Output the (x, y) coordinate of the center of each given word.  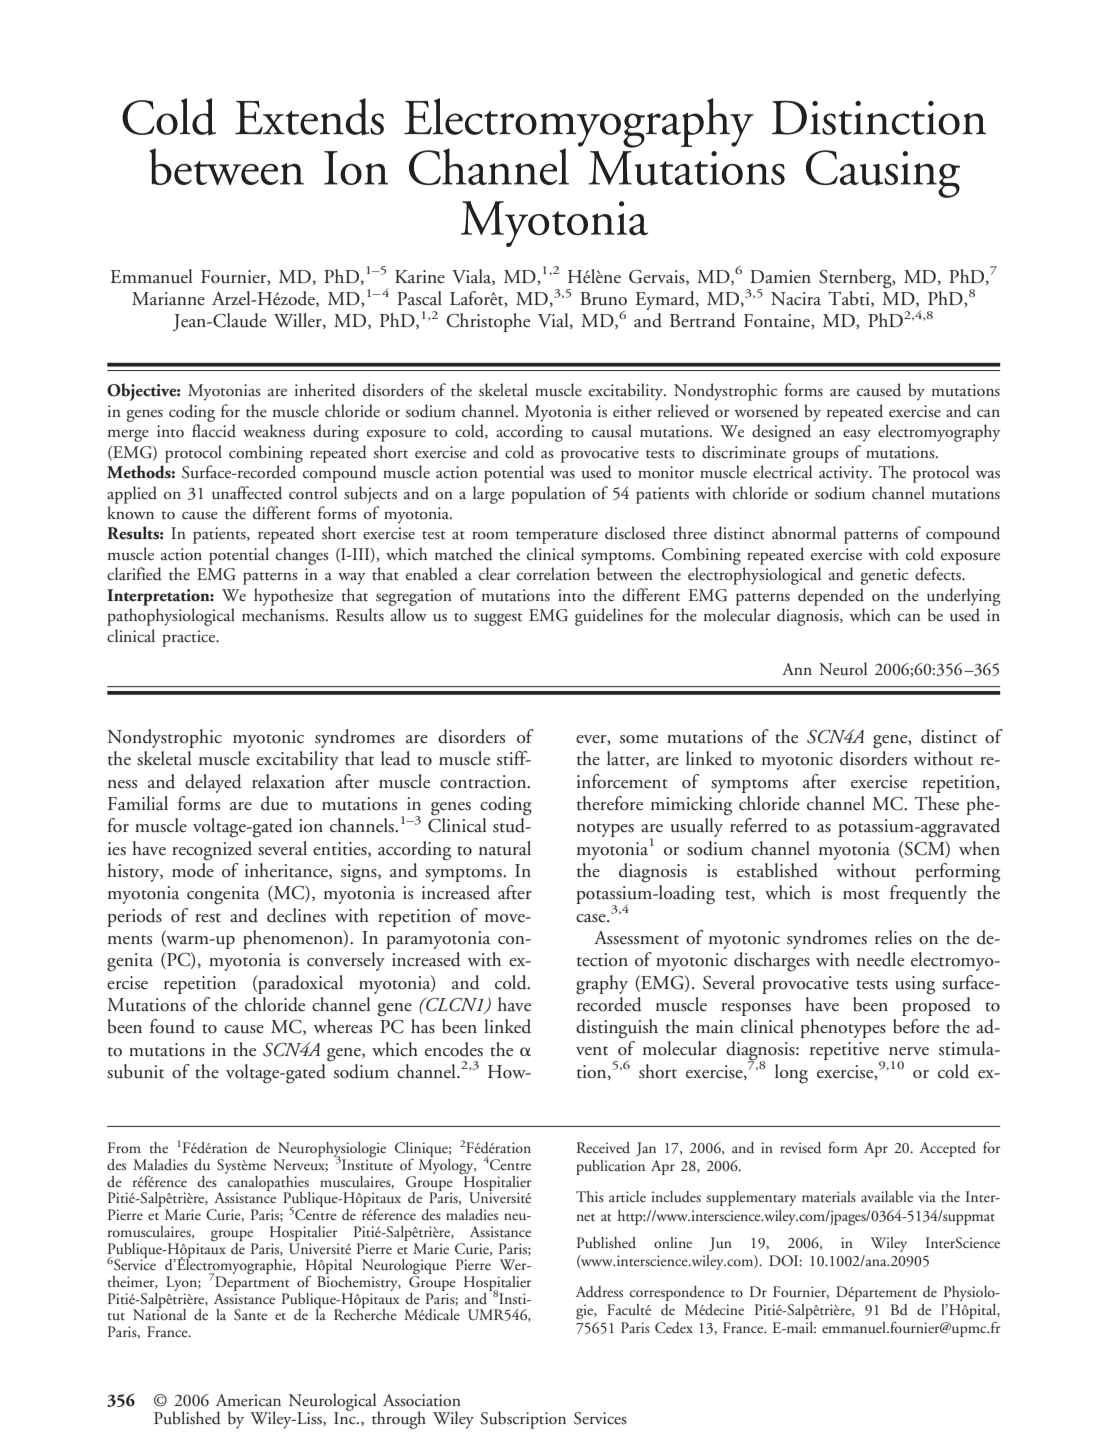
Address (599, 1292)
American (248, 1400)
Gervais (658, 277)
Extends (309, 117)
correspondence (677, 1293)
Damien (780, 277)
